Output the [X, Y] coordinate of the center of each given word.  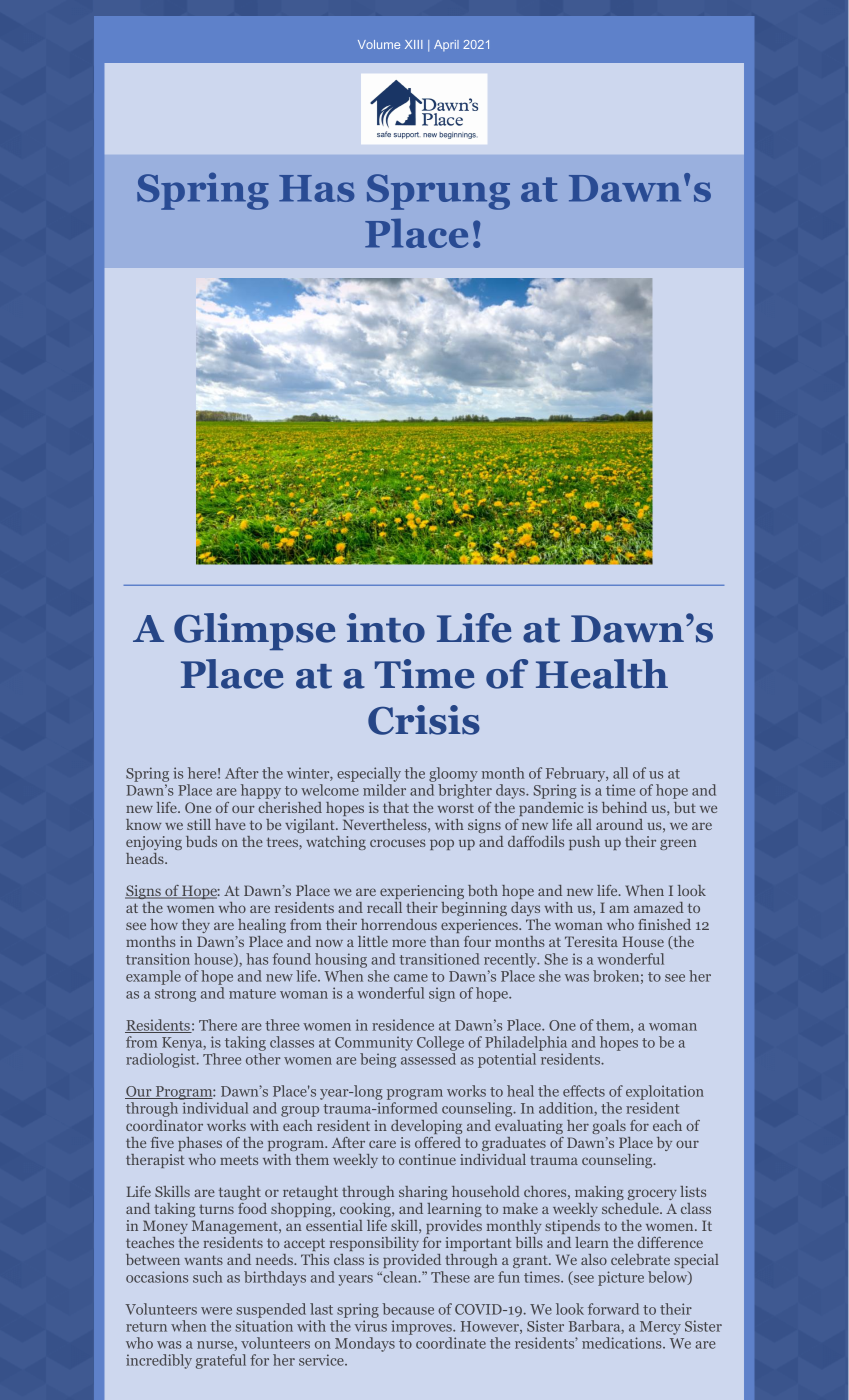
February [577, 776]
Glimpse [255, 631]
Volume [379, 44]
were [216, 1311]
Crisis [424, 720]
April [446, 45]
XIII [413, 44]
